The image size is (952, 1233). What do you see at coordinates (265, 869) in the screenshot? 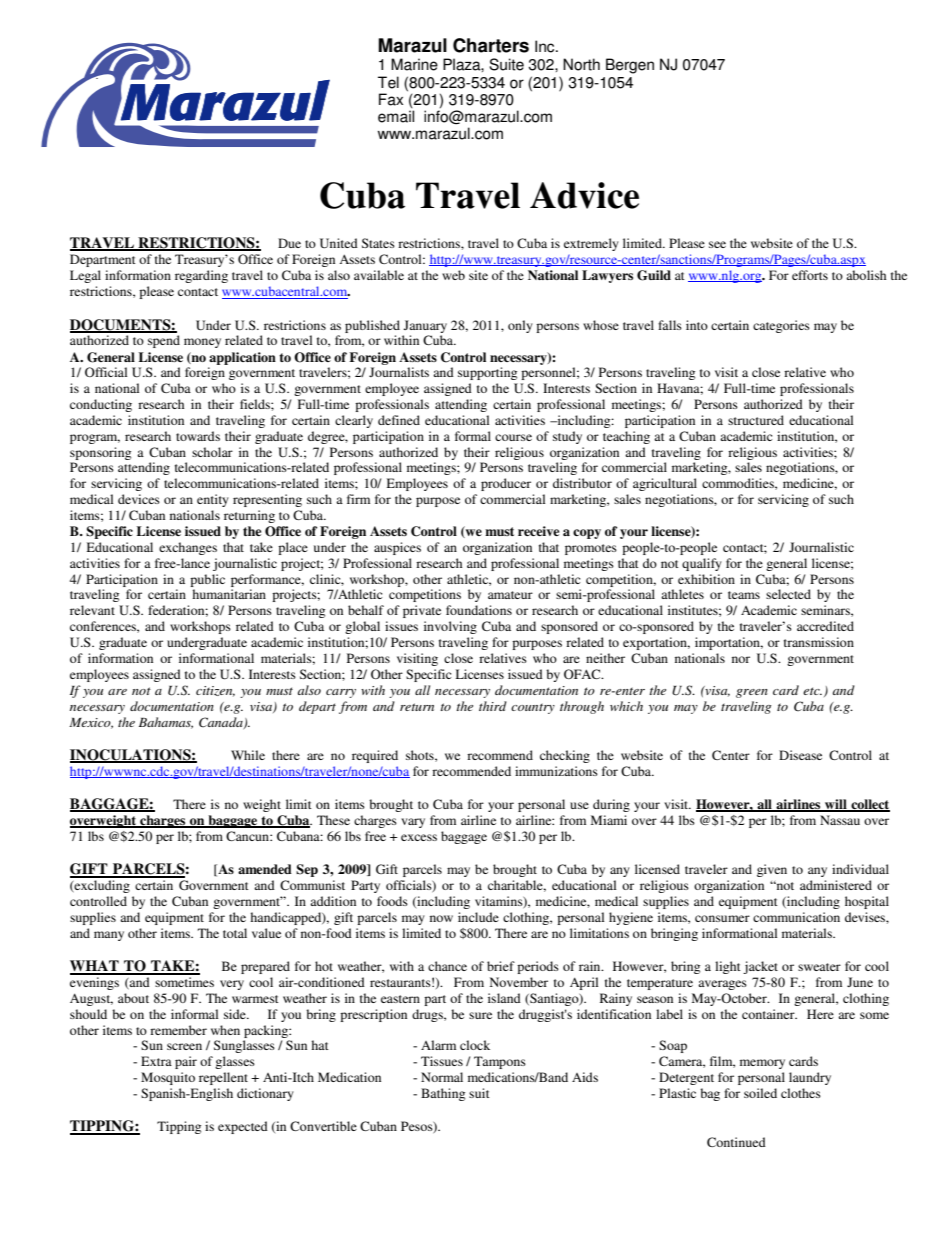
I see `amended` at bounding box center [265, 869].
